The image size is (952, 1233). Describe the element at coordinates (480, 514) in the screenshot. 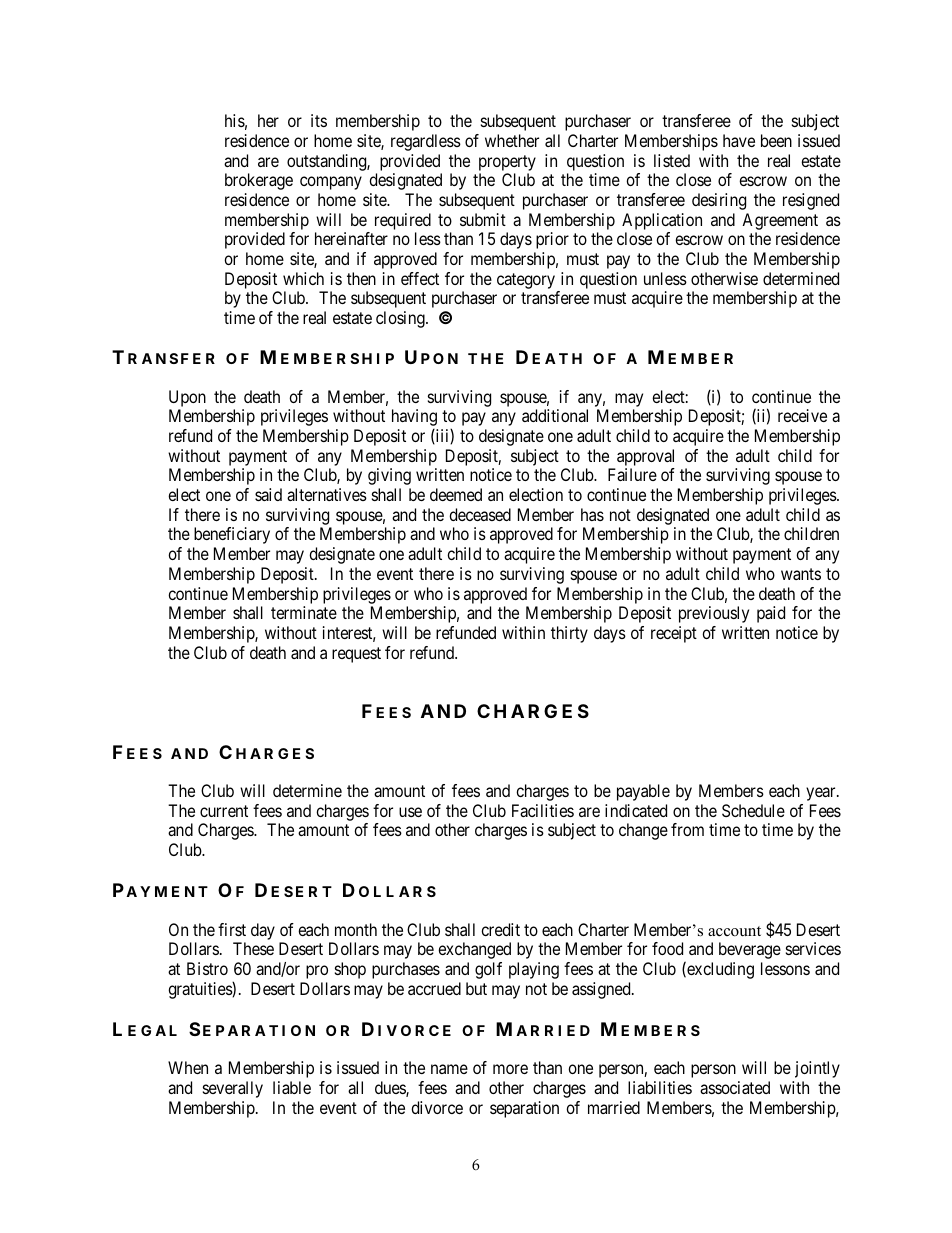

I see `deceased` at that location.
